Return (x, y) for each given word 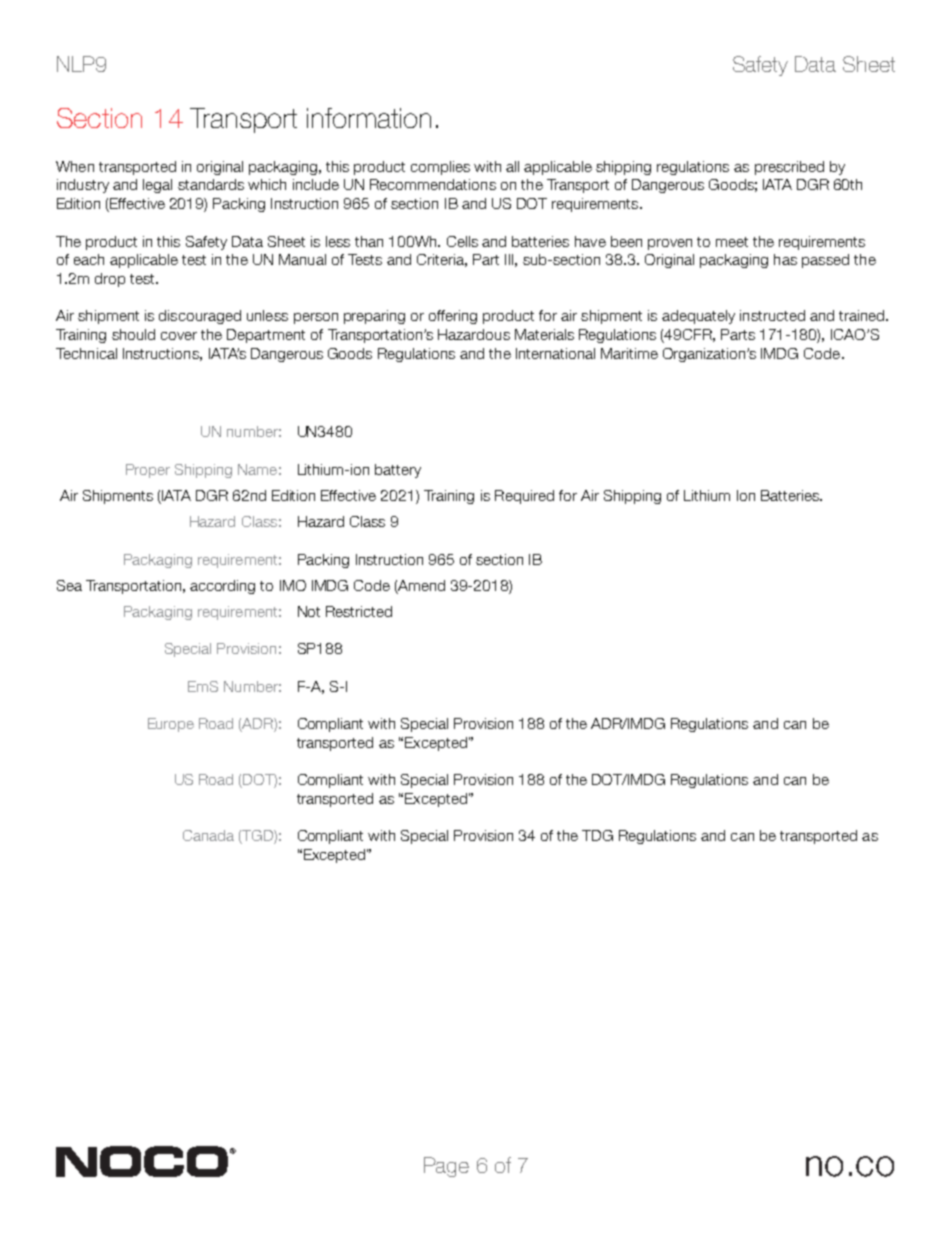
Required (524, 497)
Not (309, 611)
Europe (171, 725)
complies (440, 168)
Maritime (629, 353)
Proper (148, 471)
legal (157, 186)
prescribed (789, 168)
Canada (208, 835)
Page (446, 1167)
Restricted (359, 611)
